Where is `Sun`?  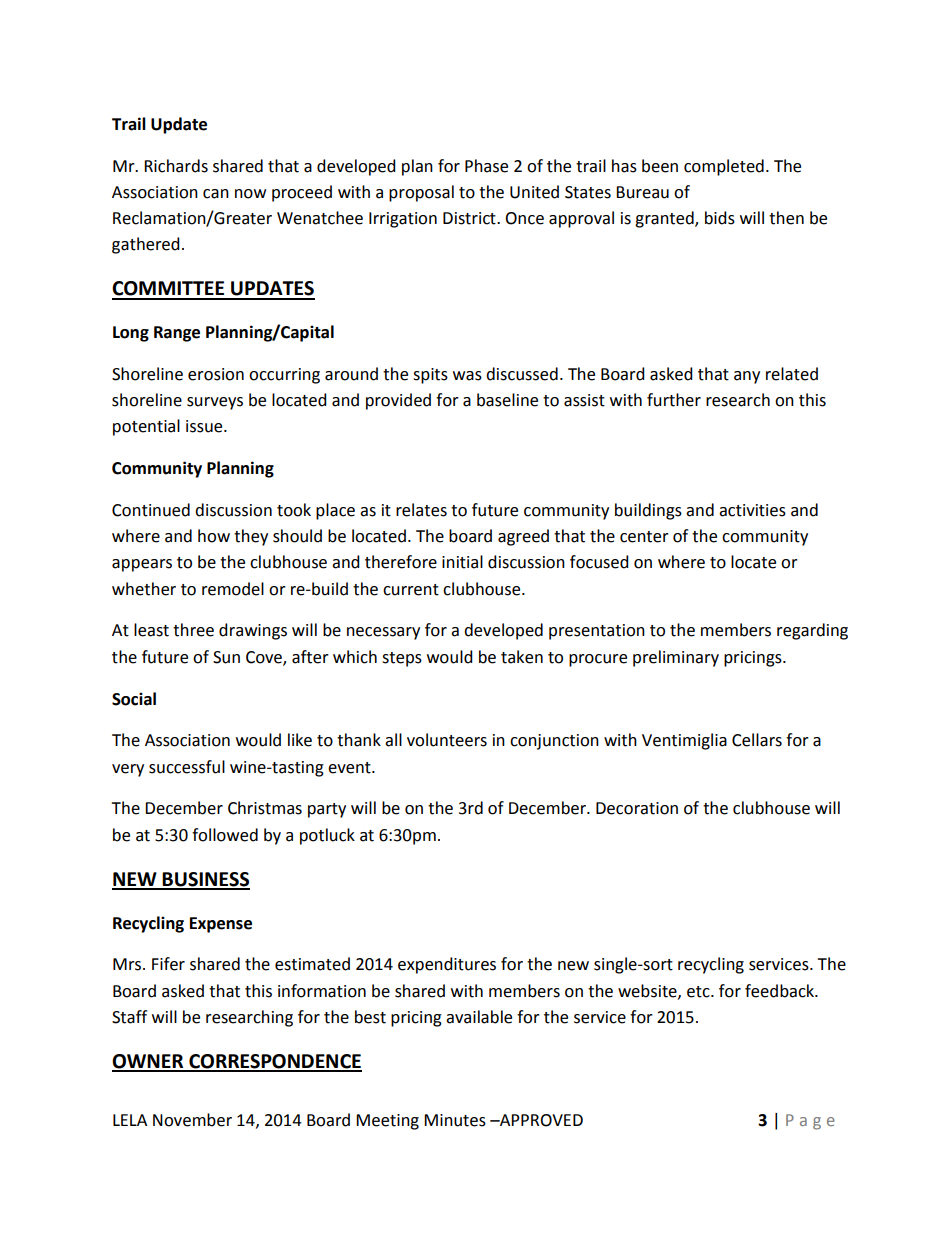 Sun is located at coordinates (226, 657).
